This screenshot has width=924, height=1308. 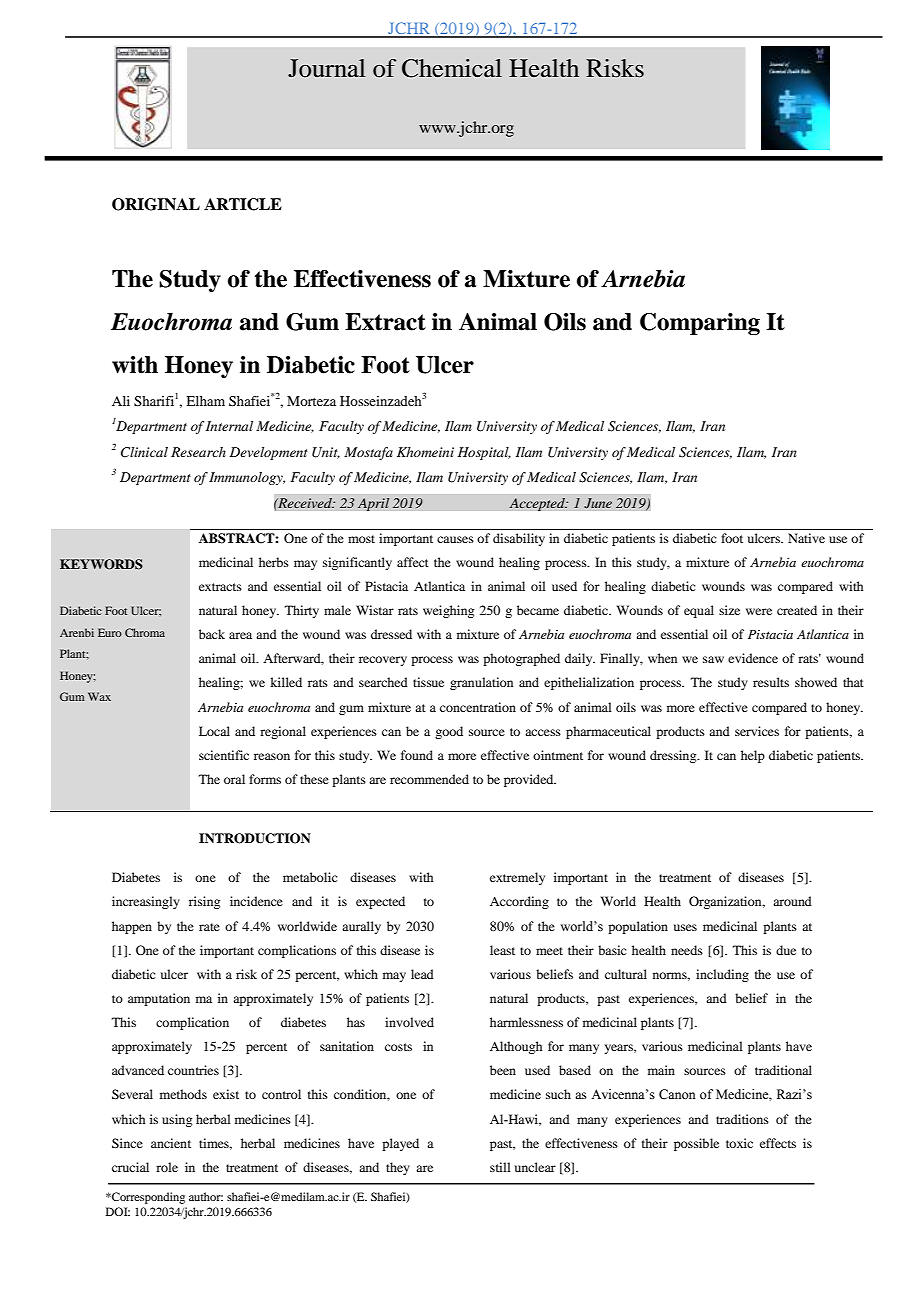 What do you see at coordinates (452, 68) in the screenshot?
I see `Chemical` at bounding box center [452, 68].
